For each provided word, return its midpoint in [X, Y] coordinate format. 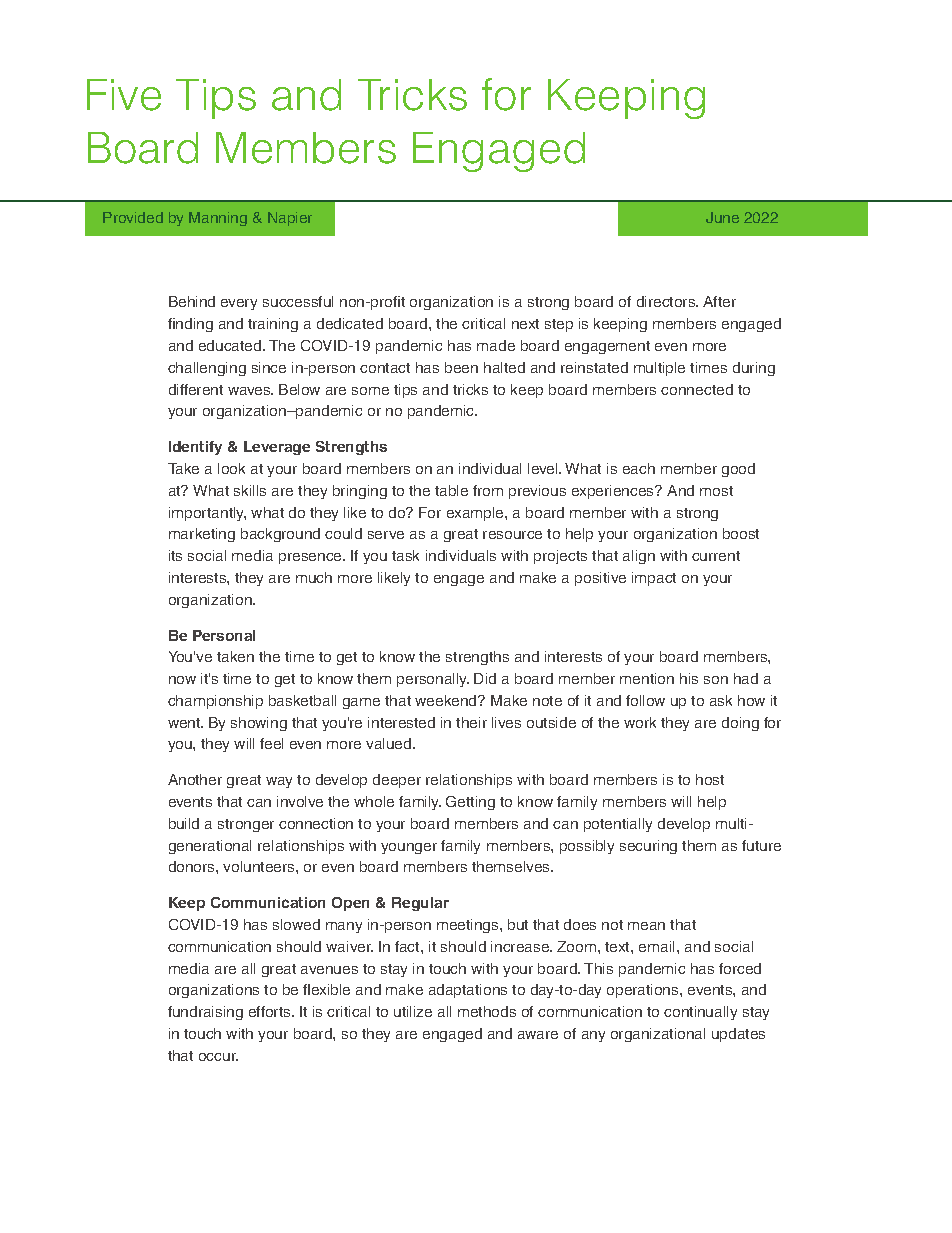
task [405, 555]
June [722, 217]
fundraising [205, 1013]
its [175, 555]
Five [124, 95]
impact [654, 579]
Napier [290, 219]
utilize [413, 1011]
